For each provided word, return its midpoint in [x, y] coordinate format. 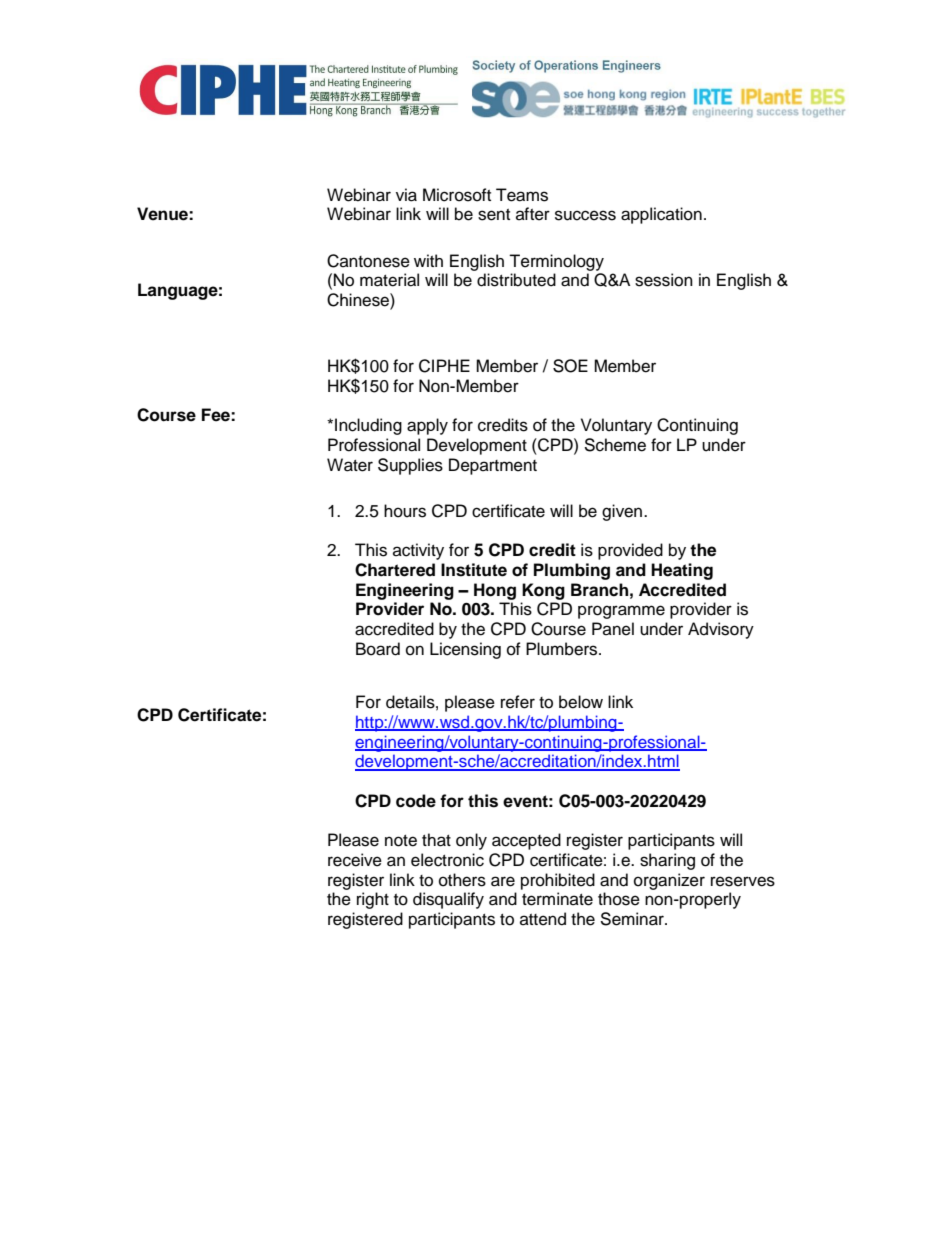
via [406, 195]
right [373, 900]
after [533, 214]
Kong [543, 591]
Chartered [395, 570]
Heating [682, 571]
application [661, 215]
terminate [557, 899]
